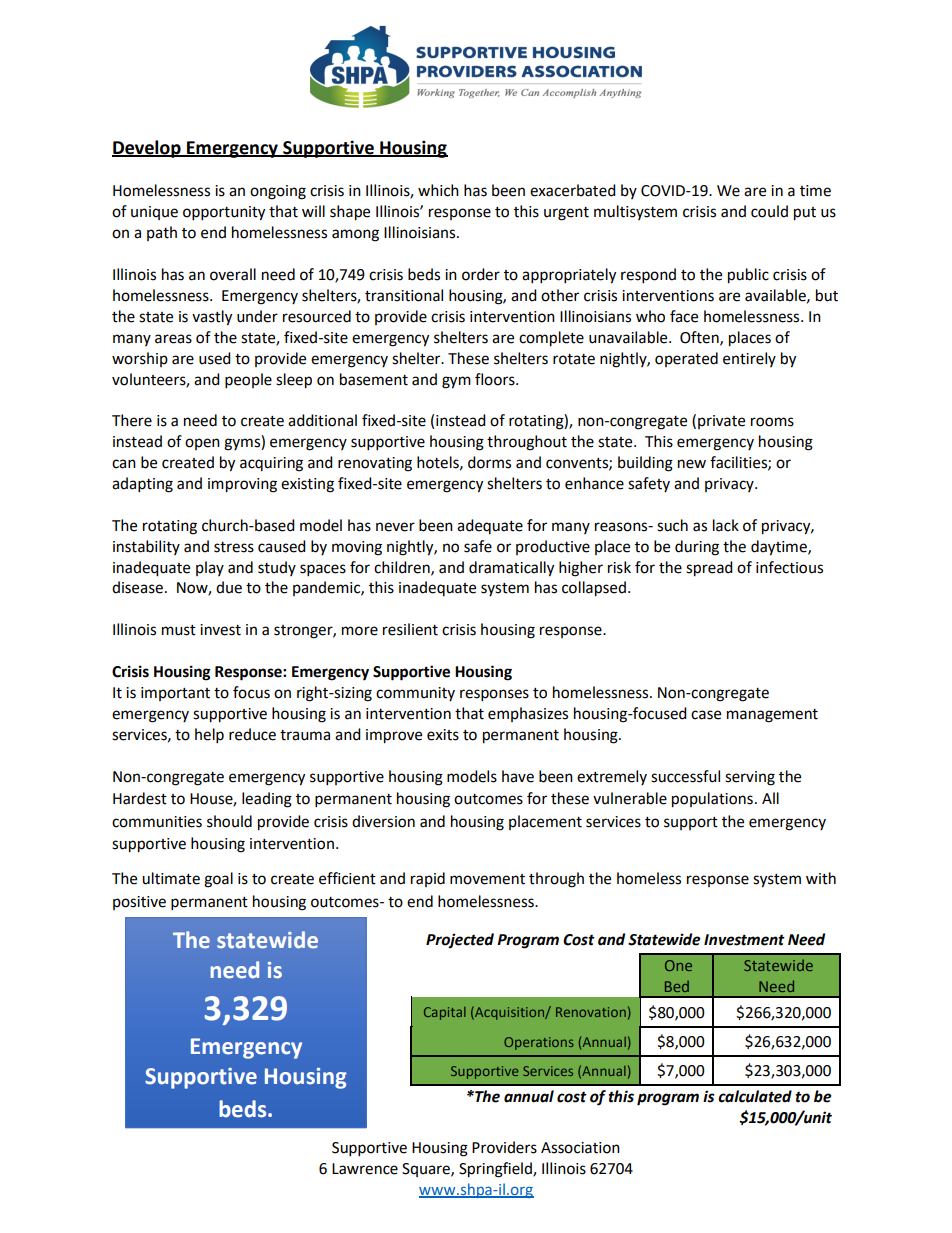 This screenshot has width=952, height=1233. I want to click on lack, so click(726, 525).
